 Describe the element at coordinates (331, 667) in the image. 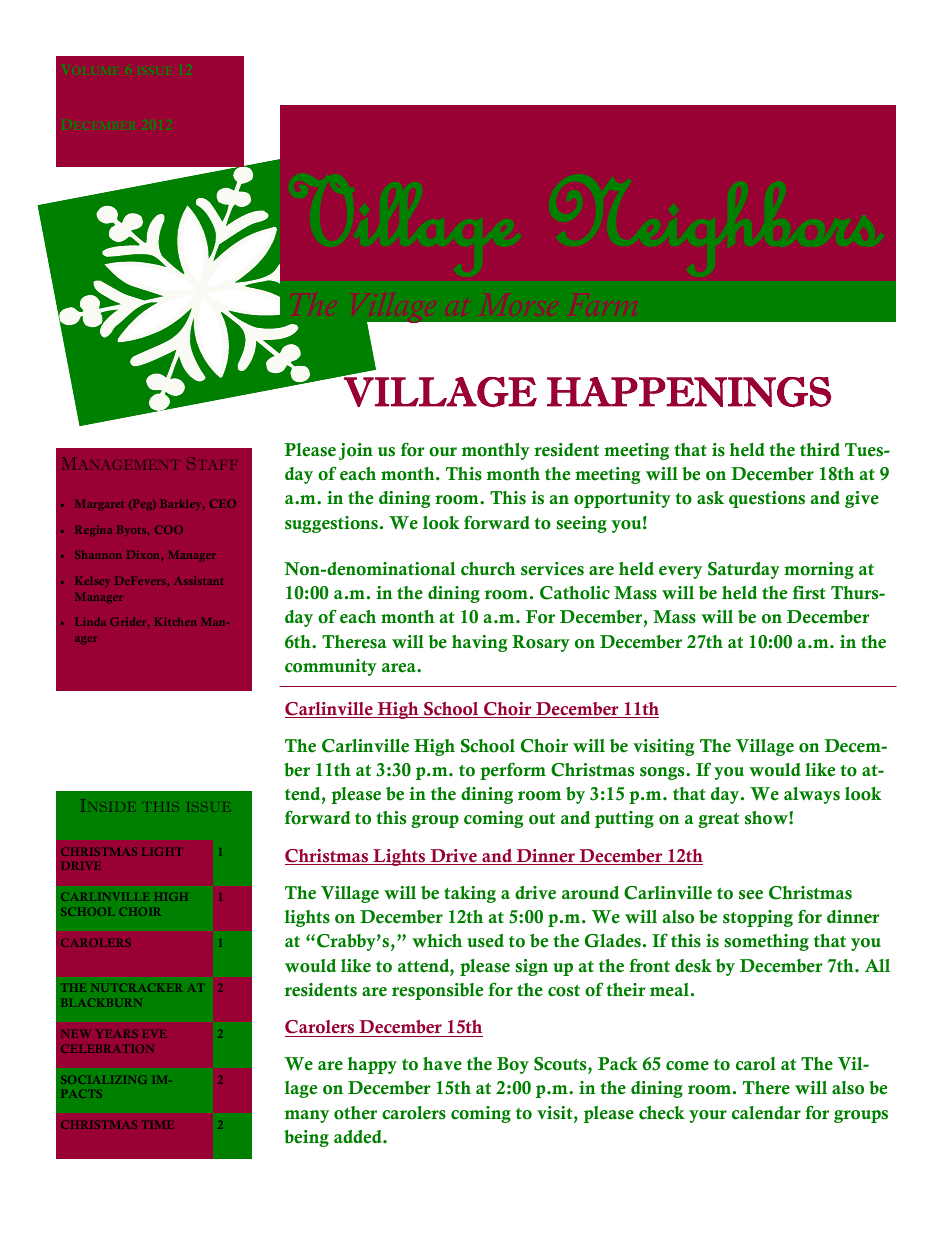

I see `community` at that location.
